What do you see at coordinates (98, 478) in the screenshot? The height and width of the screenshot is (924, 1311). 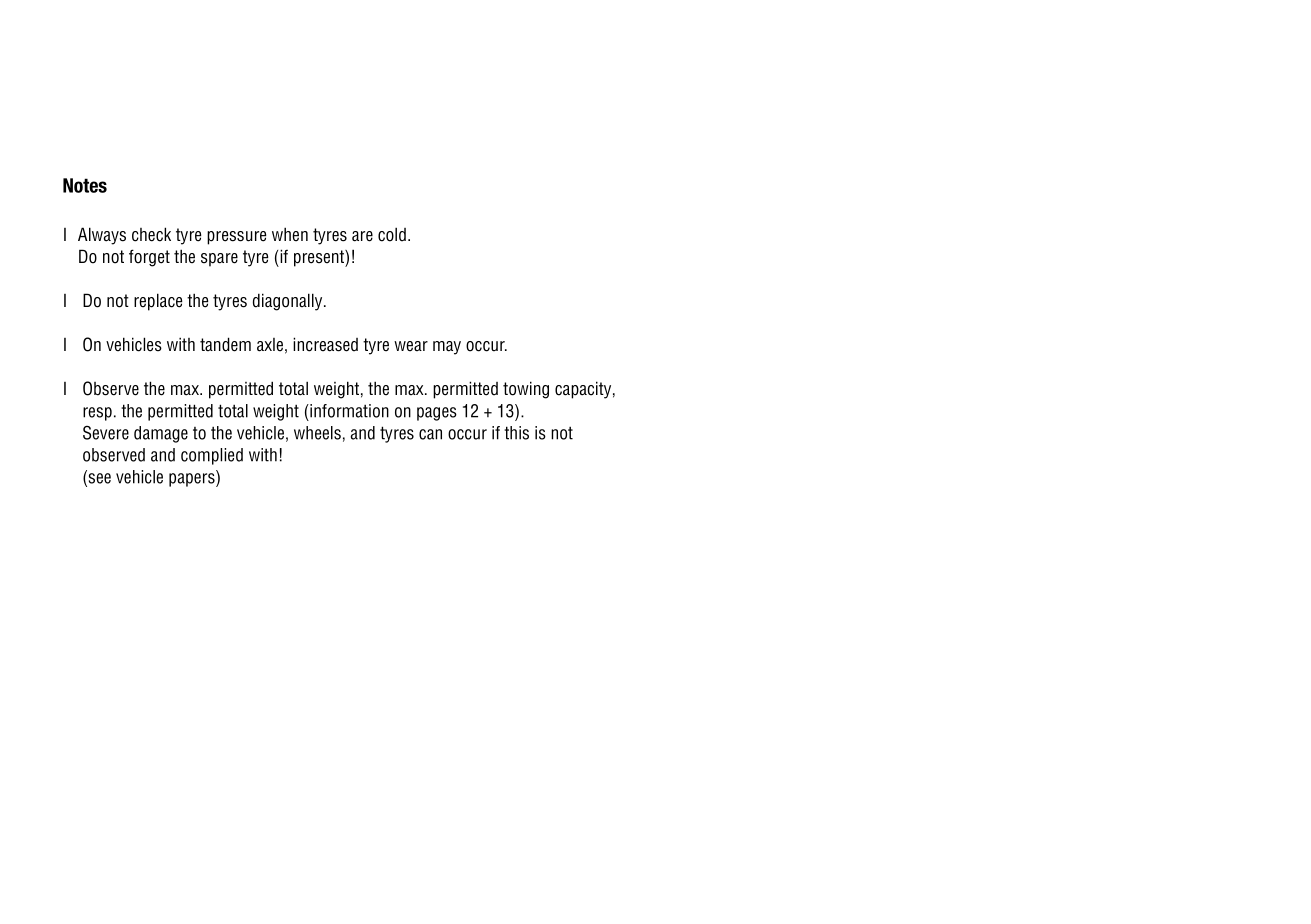 I see `see` at bounding box center [98, 478].
